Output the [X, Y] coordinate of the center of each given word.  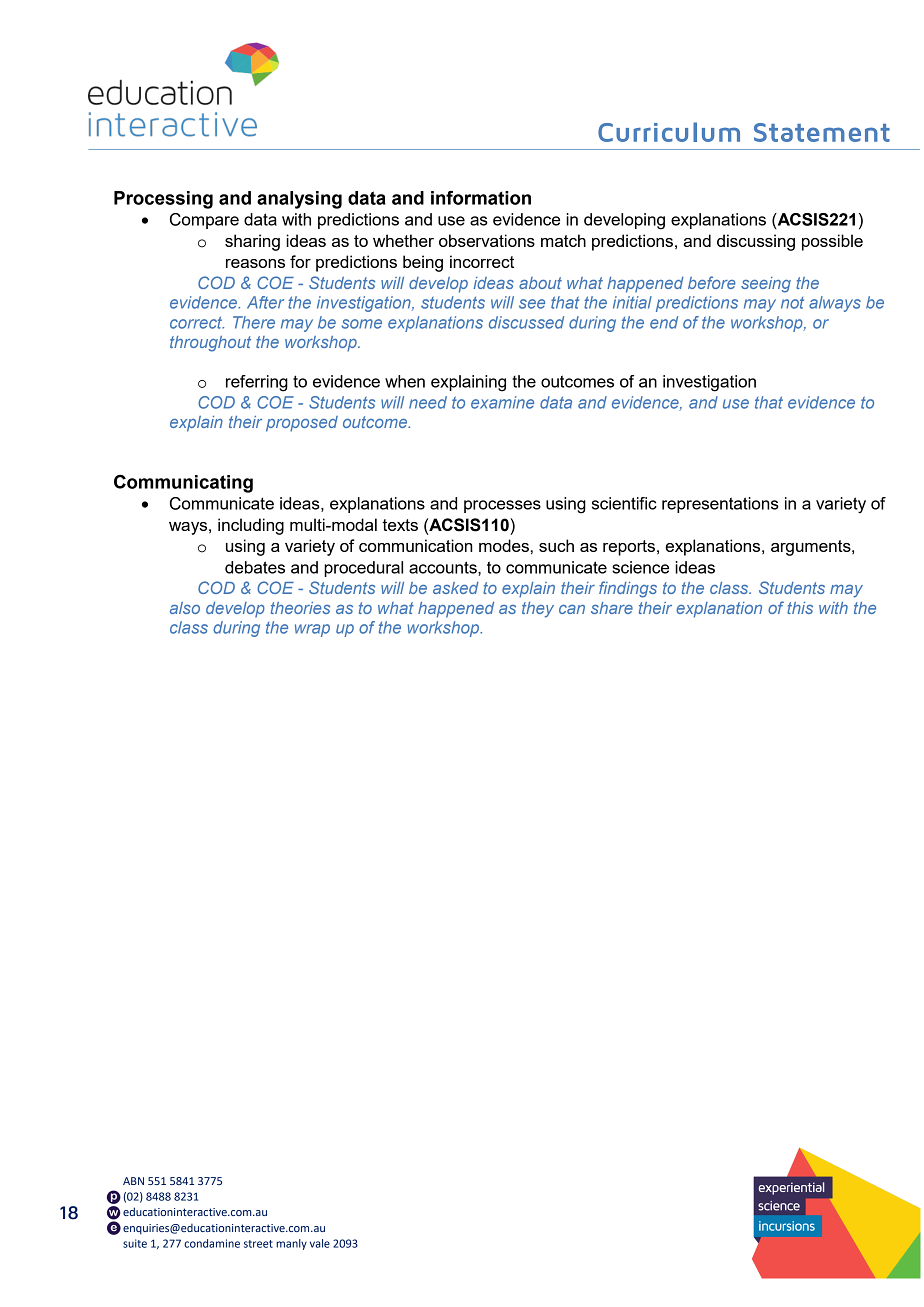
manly [291, 1244]
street [258, 1244]
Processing [163, 200]
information [481, 198]
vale [320, 1243]
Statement [822, 132]
